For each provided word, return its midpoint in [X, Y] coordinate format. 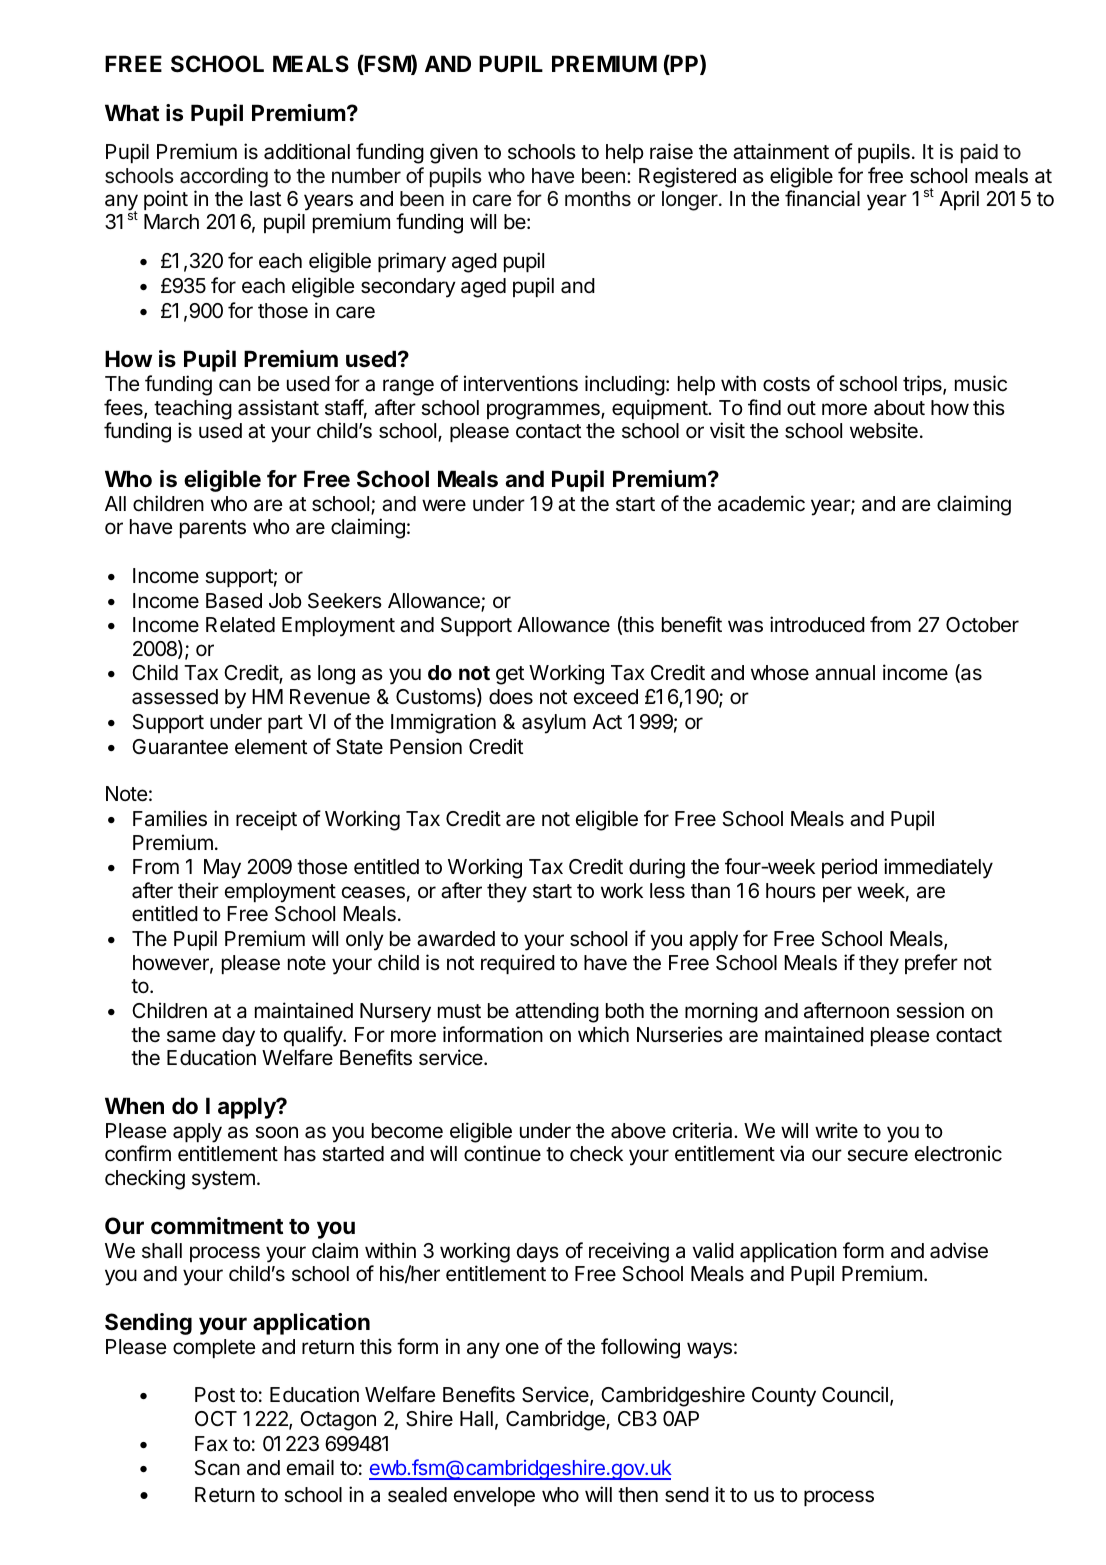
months [598, 198]
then [638, 1494]
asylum [554, 724]
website [884, 430]
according [224, 177]
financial [822, 198]
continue [502, 1153]
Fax [211, 1444]
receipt [266, 820]
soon [276, 1132]
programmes [544, 411]
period [849, 868]
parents [213, 529]
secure [877, 1155]
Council [855, 1394]
